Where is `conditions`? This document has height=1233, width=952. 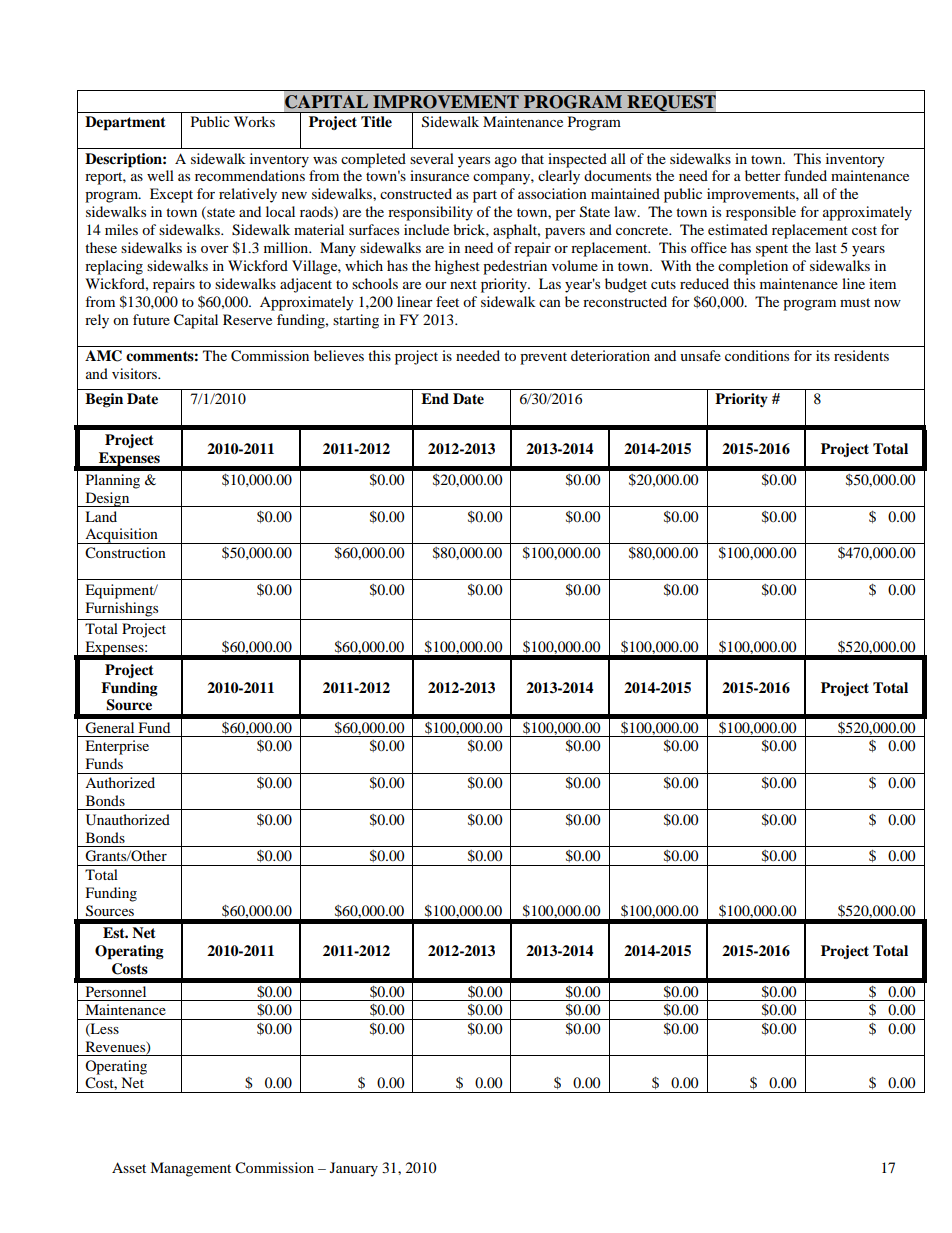 conditions is located at coordinates (757, 355).
